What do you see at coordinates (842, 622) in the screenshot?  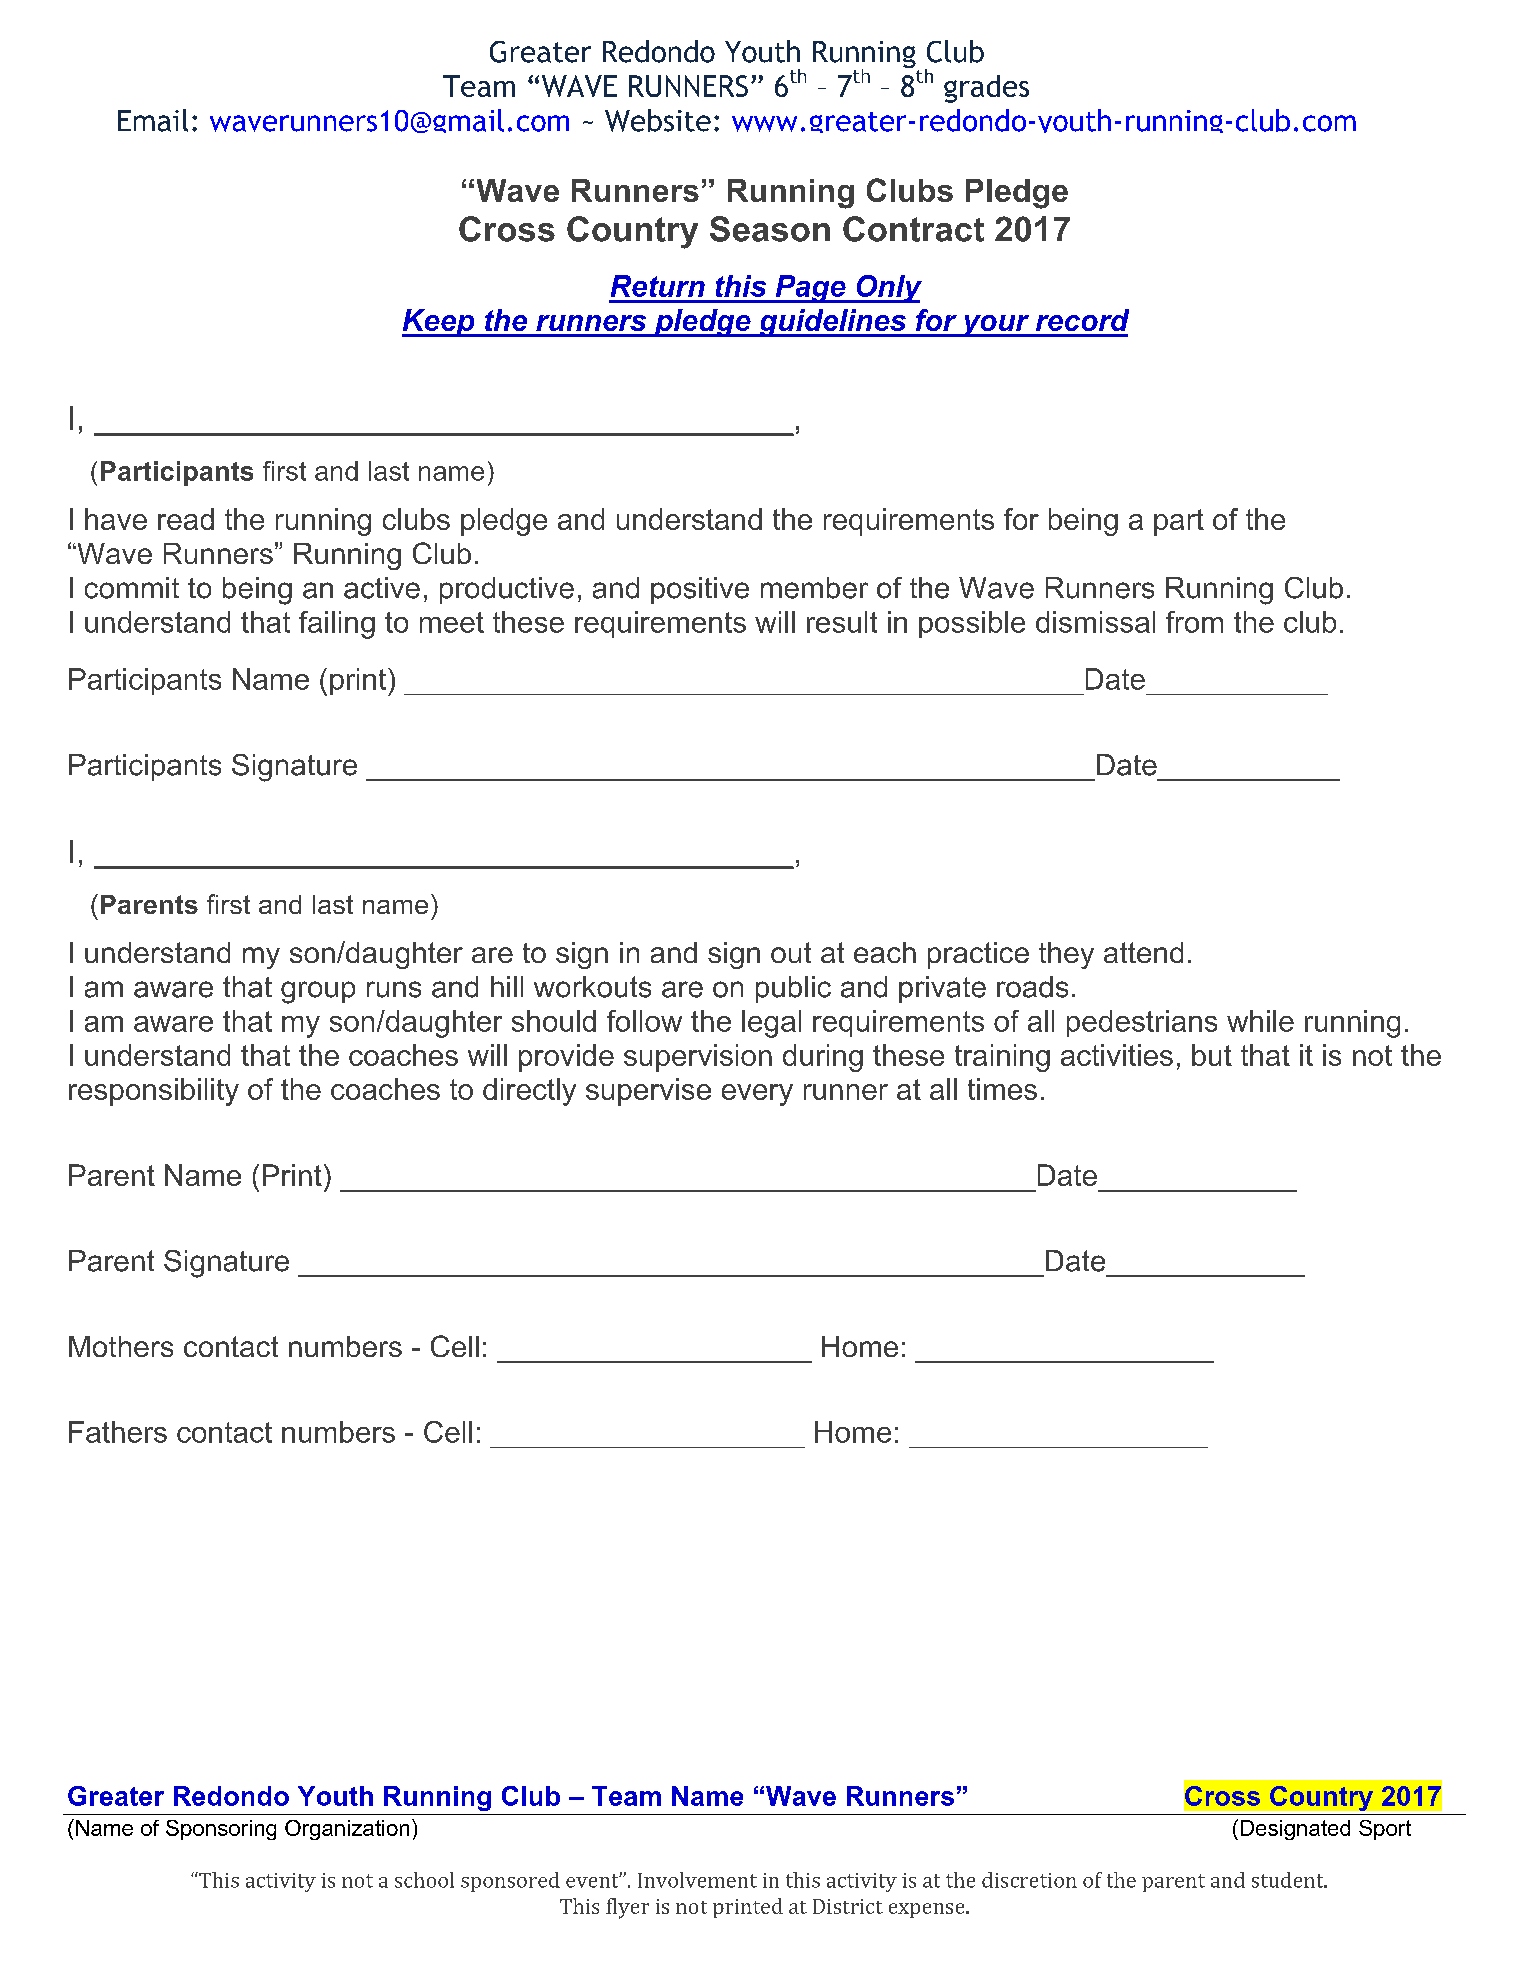 I see `result` at bounding box center [842, 622].
